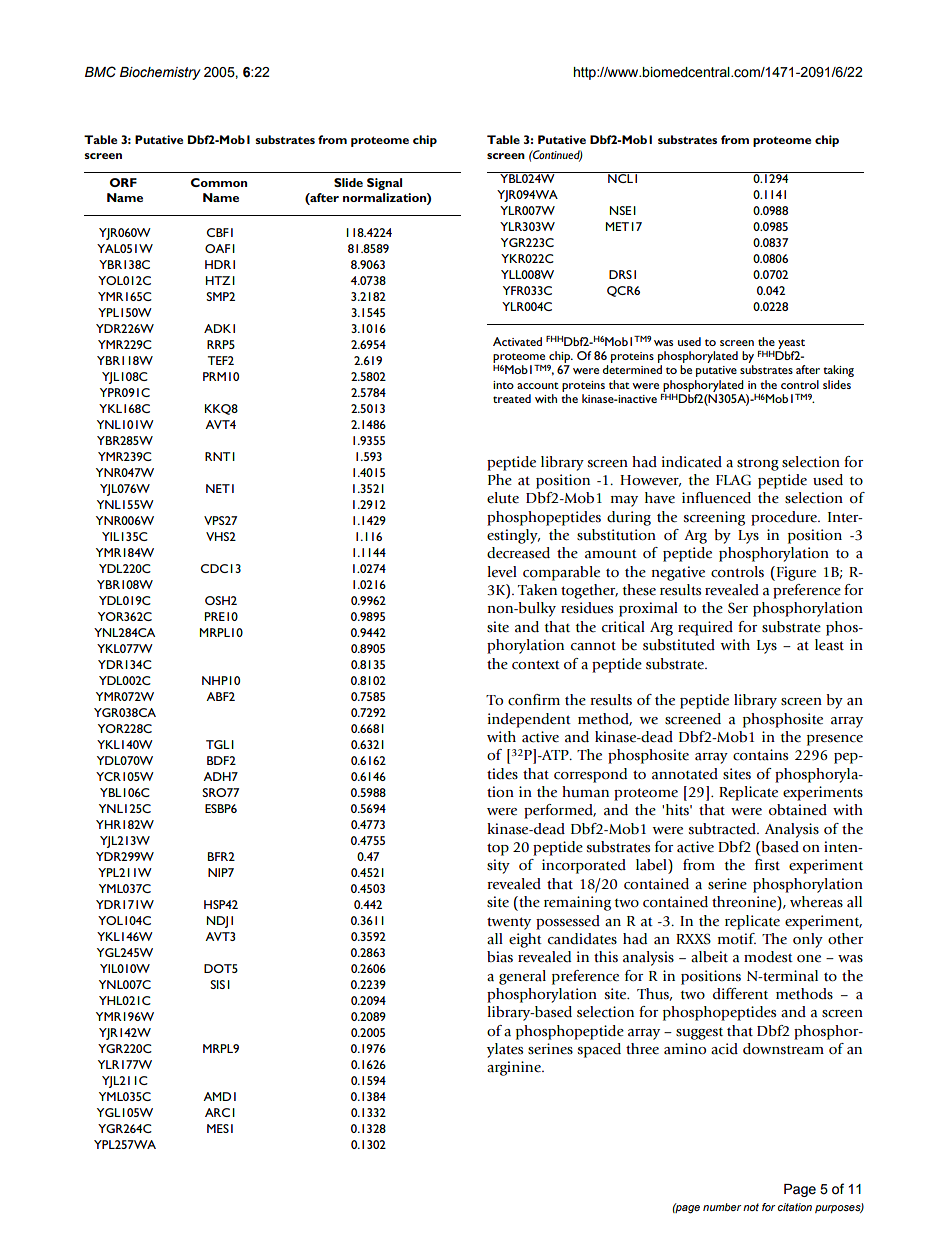 The height and width of the page is (1237, 952). I want to click on taking, so click(838, 371).
